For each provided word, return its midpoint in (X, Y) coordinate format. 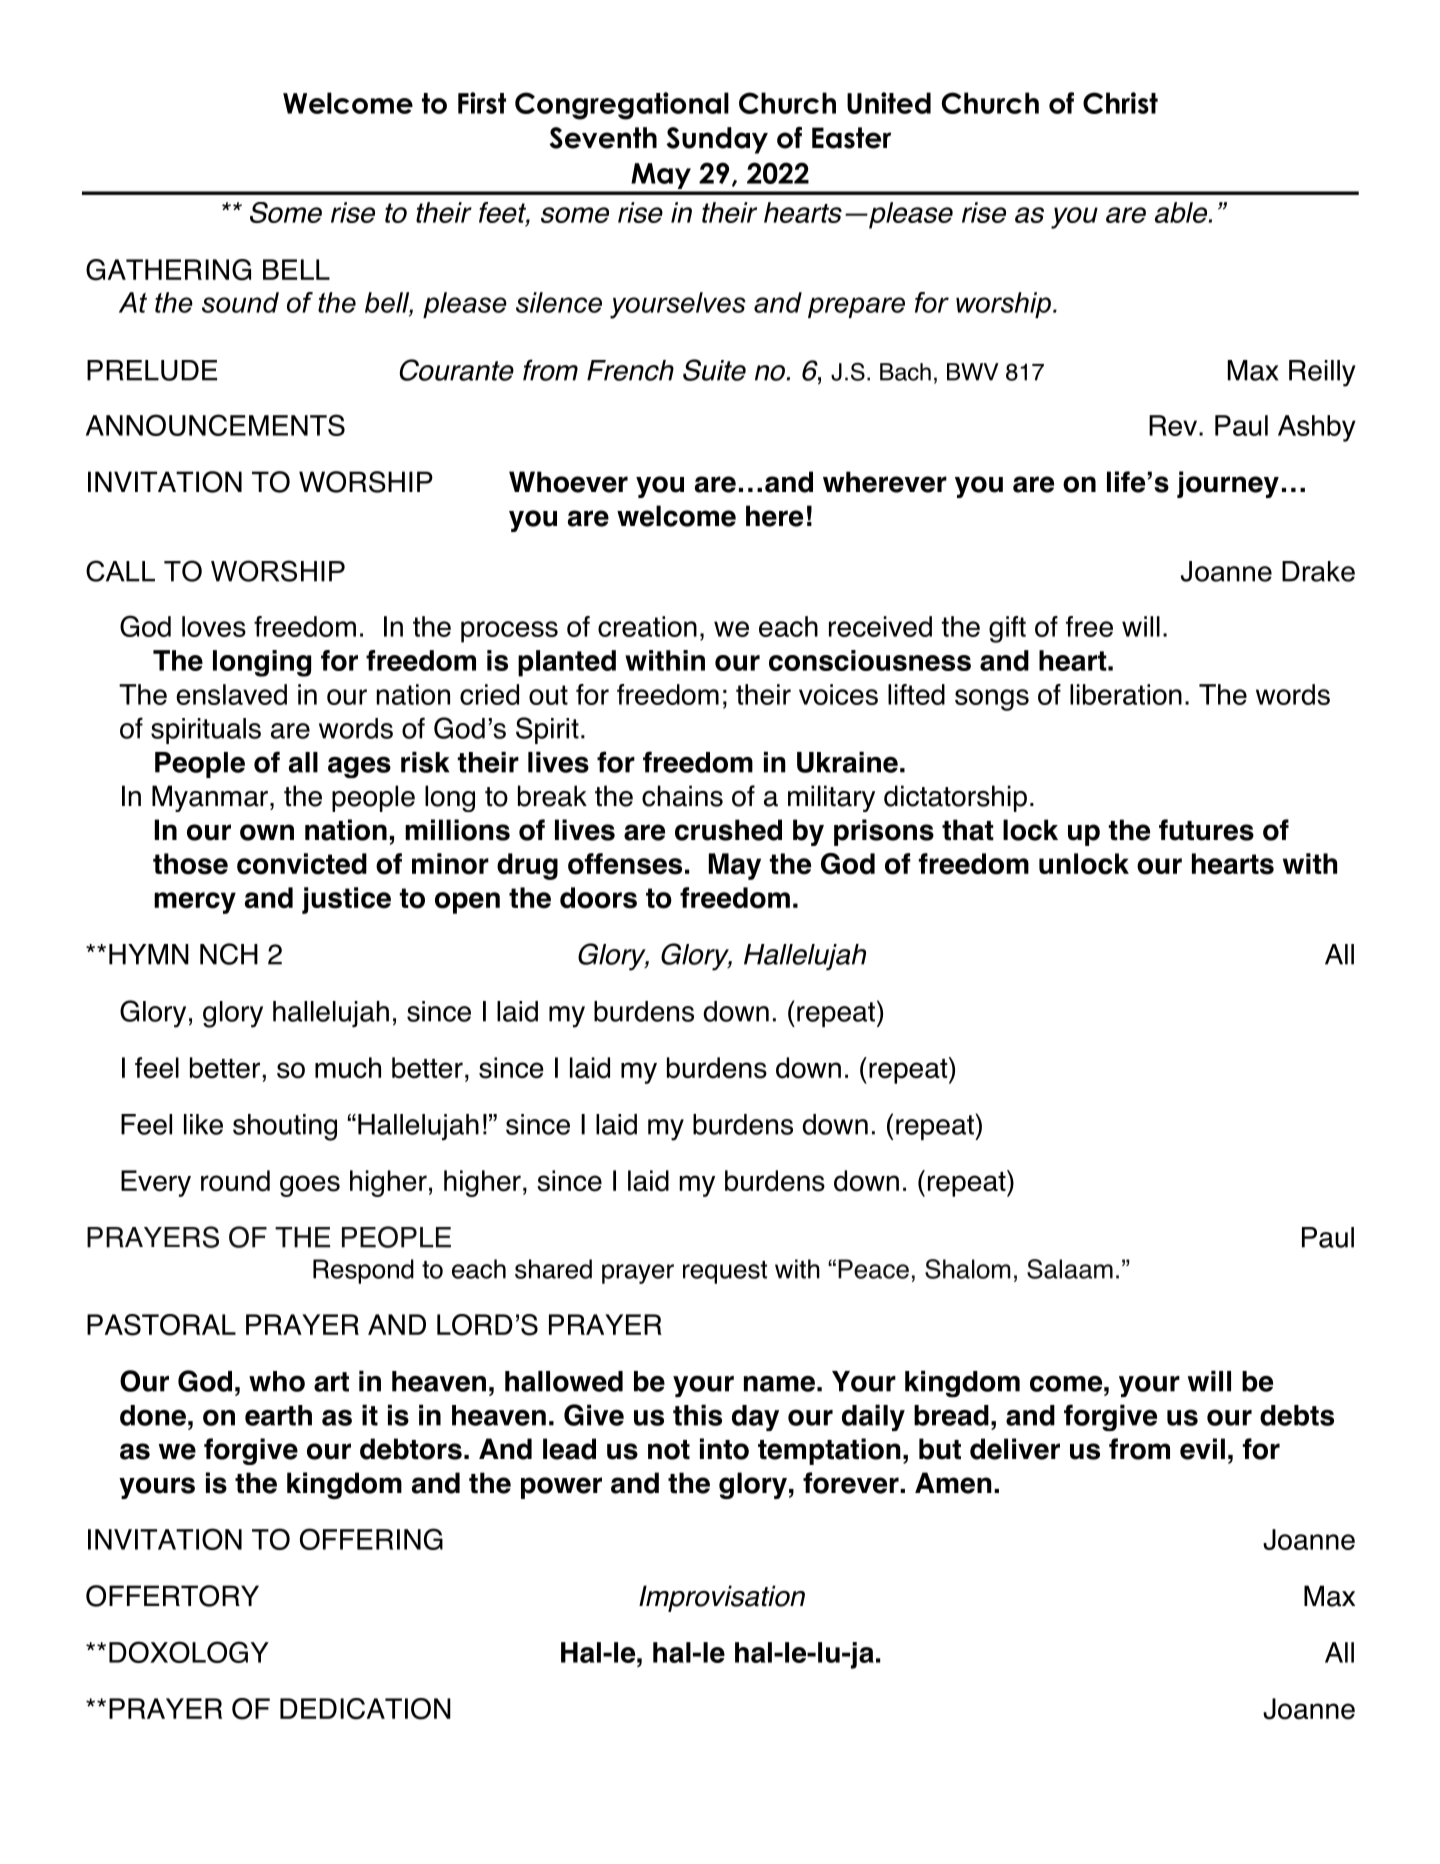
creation (647, 626)
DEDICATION (365, 1709)
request (725, 1272)
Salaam (1070, 1269)
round (235, 1181)
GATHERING (168, 270)
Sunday (717, 140)
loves (214, 626)
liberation (1126, 694)
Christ (1120, 103)
